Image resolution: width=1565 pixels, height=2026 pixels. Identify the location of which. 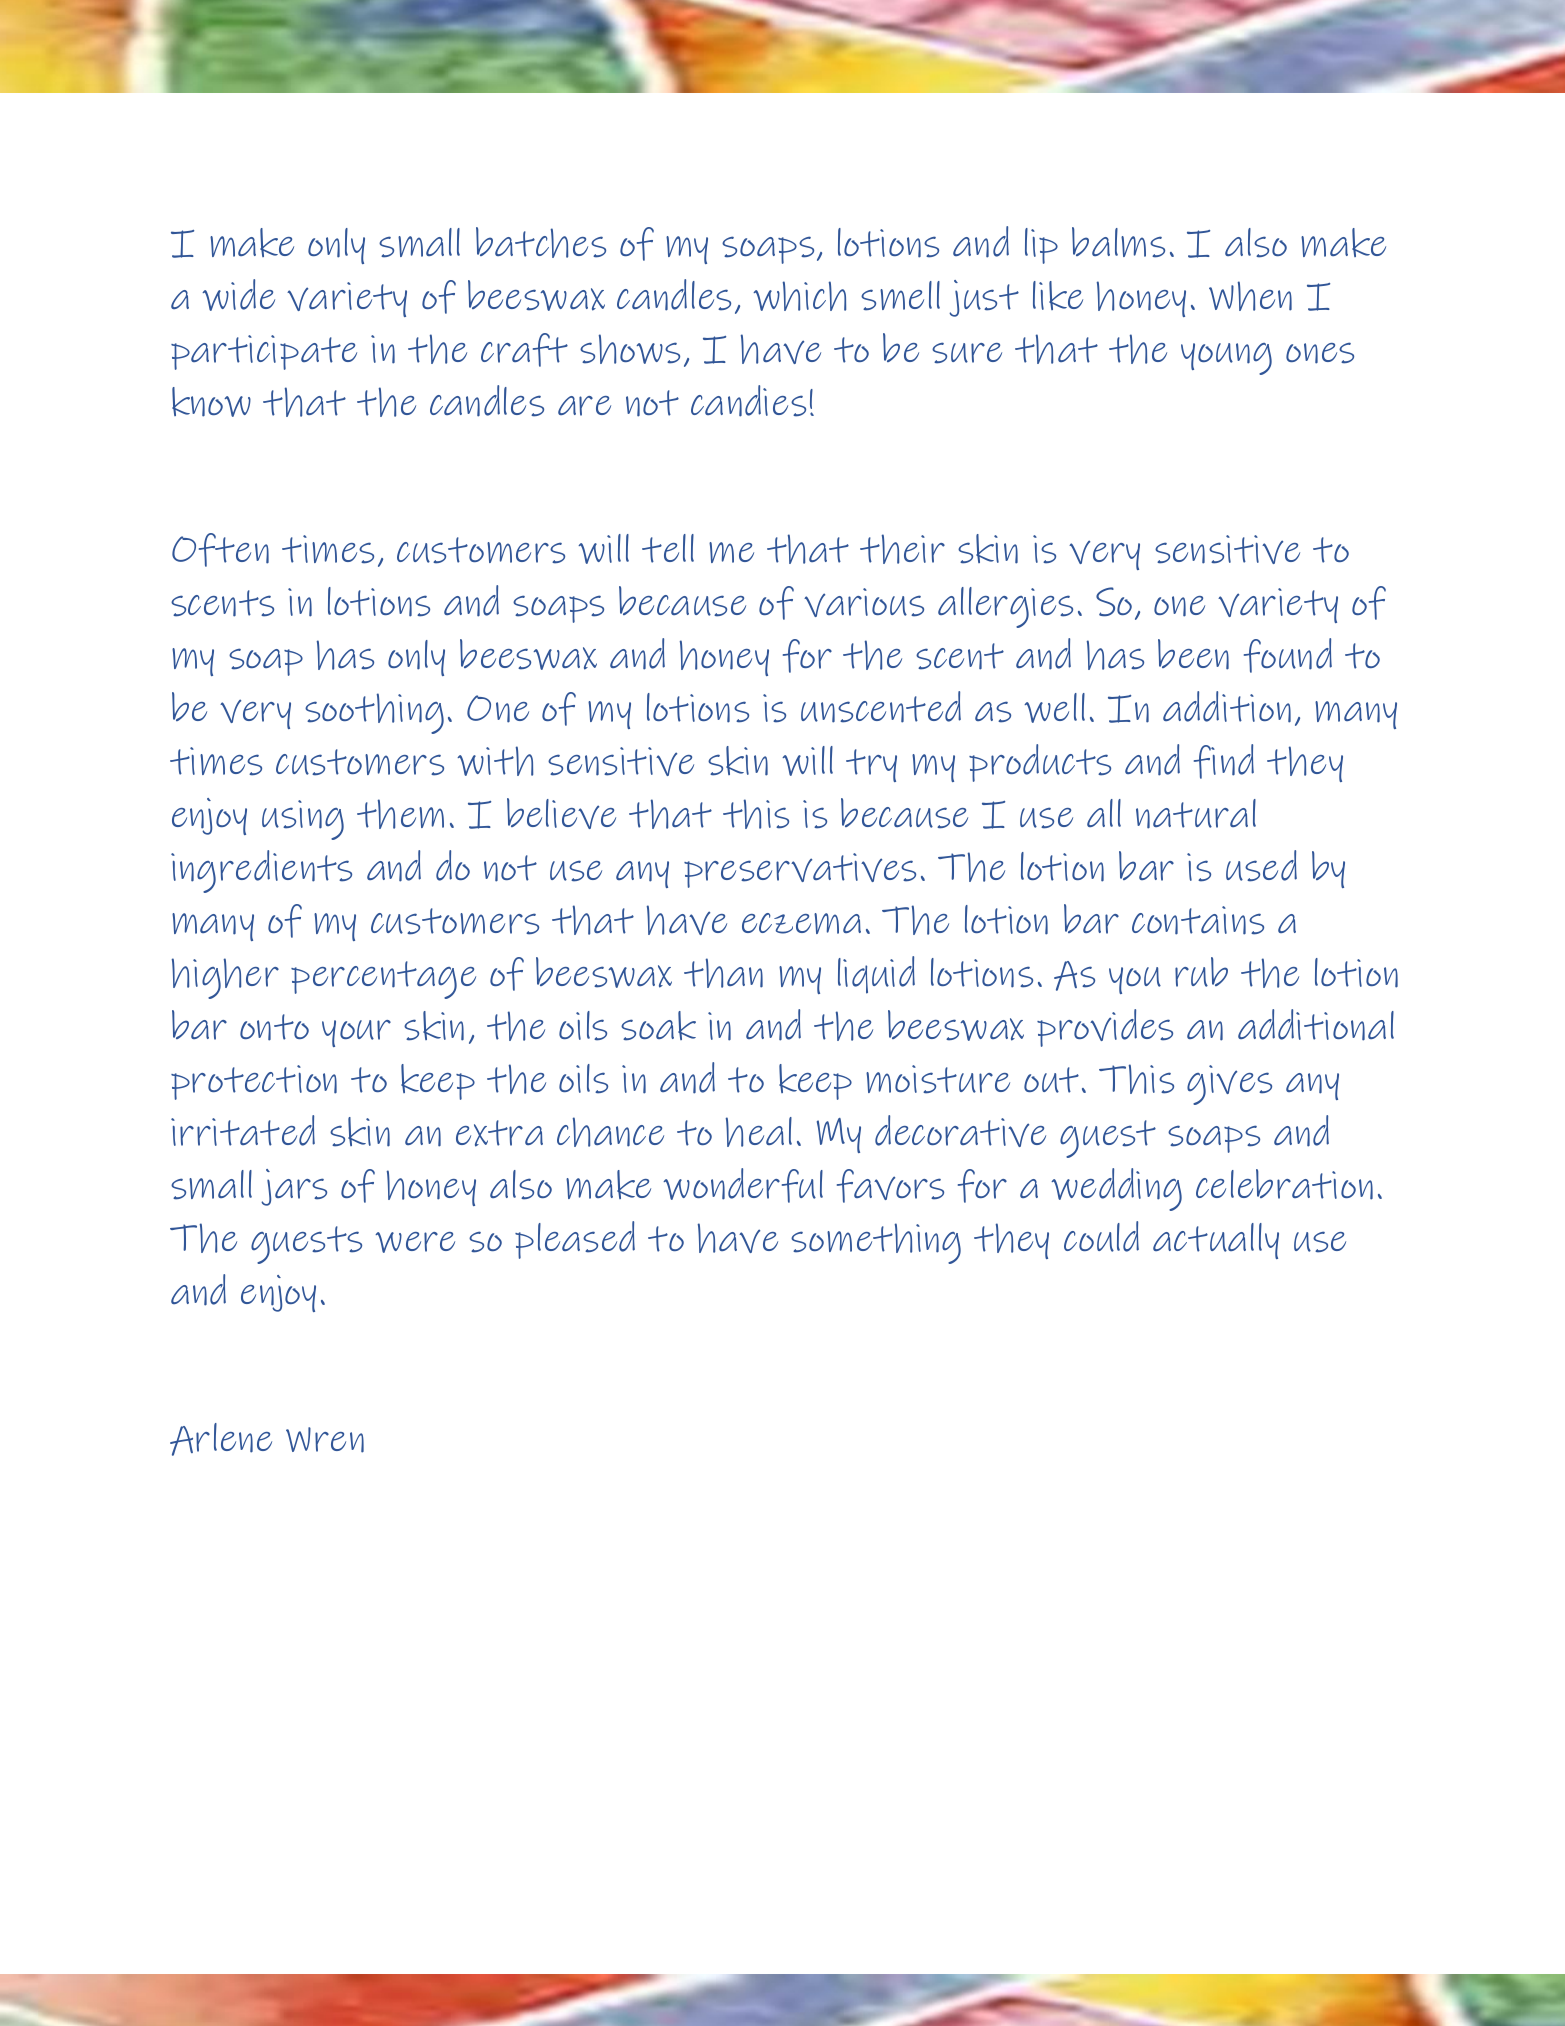
(799, 296).
